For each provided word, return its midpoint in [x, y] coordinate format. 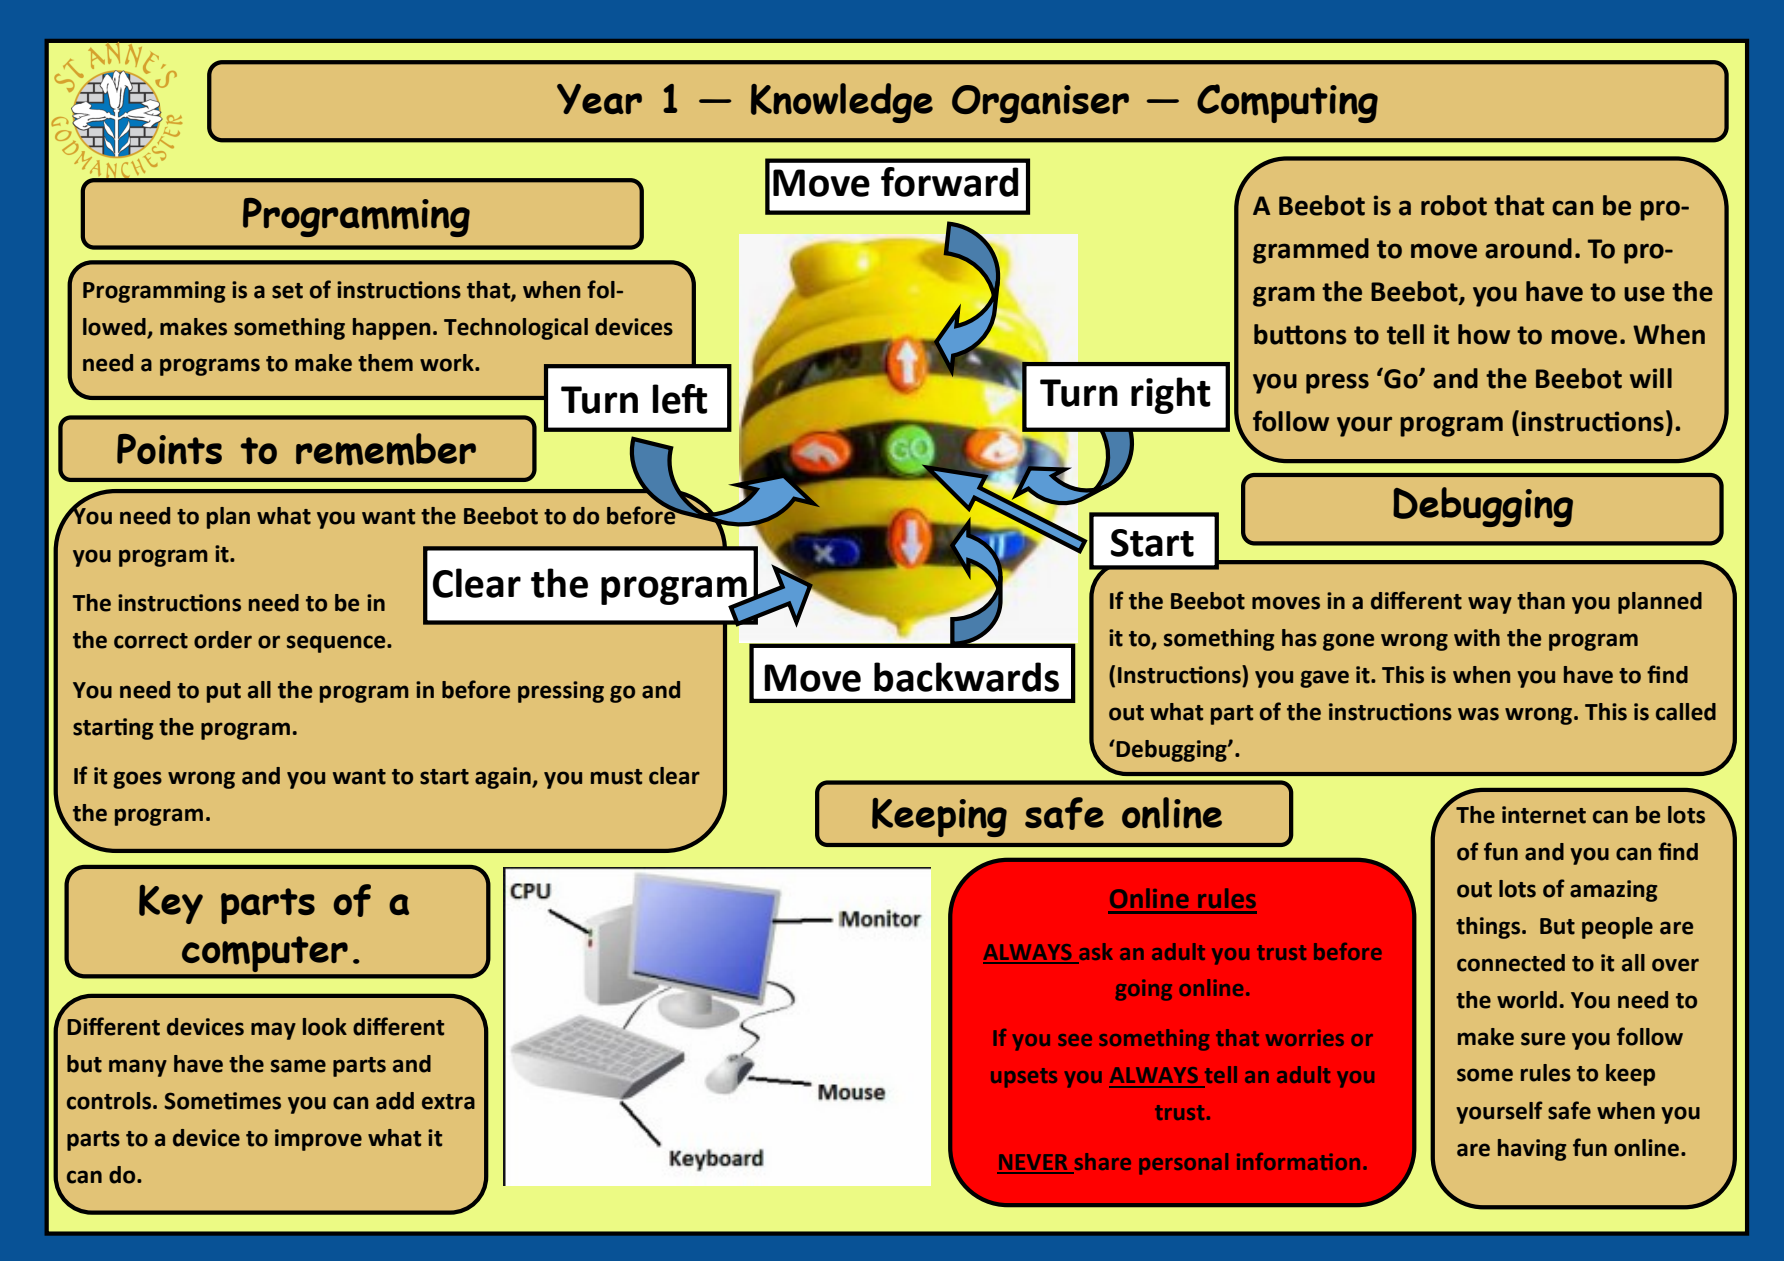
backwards [966, 677]
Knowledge [842, 103]
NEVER [1033, 1163]
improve [318, 1140]
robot [1454, 205]
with [1477, 638]
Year [599, 99]
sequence [337, 644]
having [1532, 1150]
